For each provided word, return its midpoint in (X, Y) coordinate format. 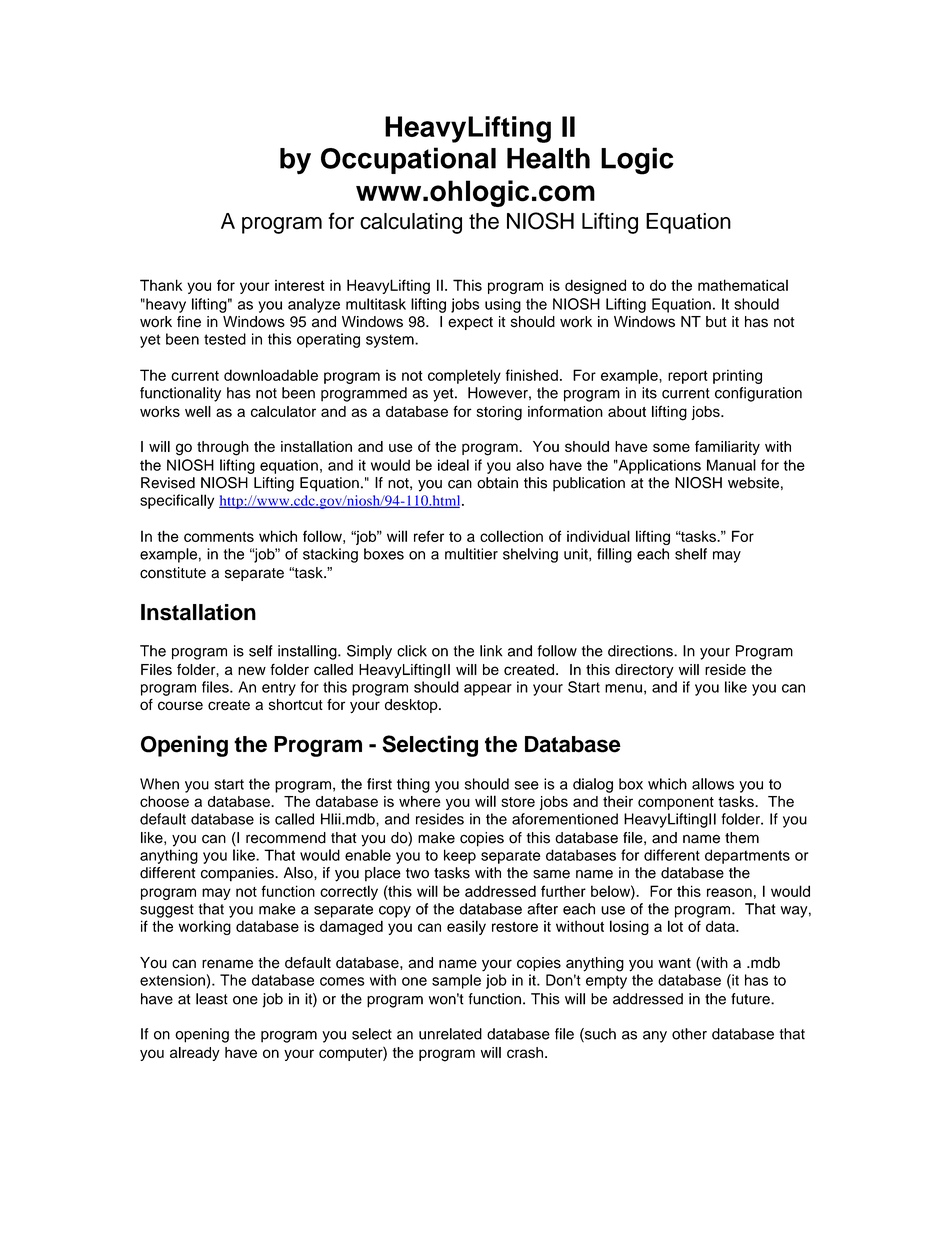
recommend (286, 838)
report (688, 377)
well (198, 411)
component (676, 803)
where (420, 801)
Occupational (408, 160)
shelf (691, 554)
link (491, 651)
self (261, 651)
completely (464, 376)
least (212, 999)
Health (548, 158)
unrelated (450, 1034)
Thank (161, 285)
